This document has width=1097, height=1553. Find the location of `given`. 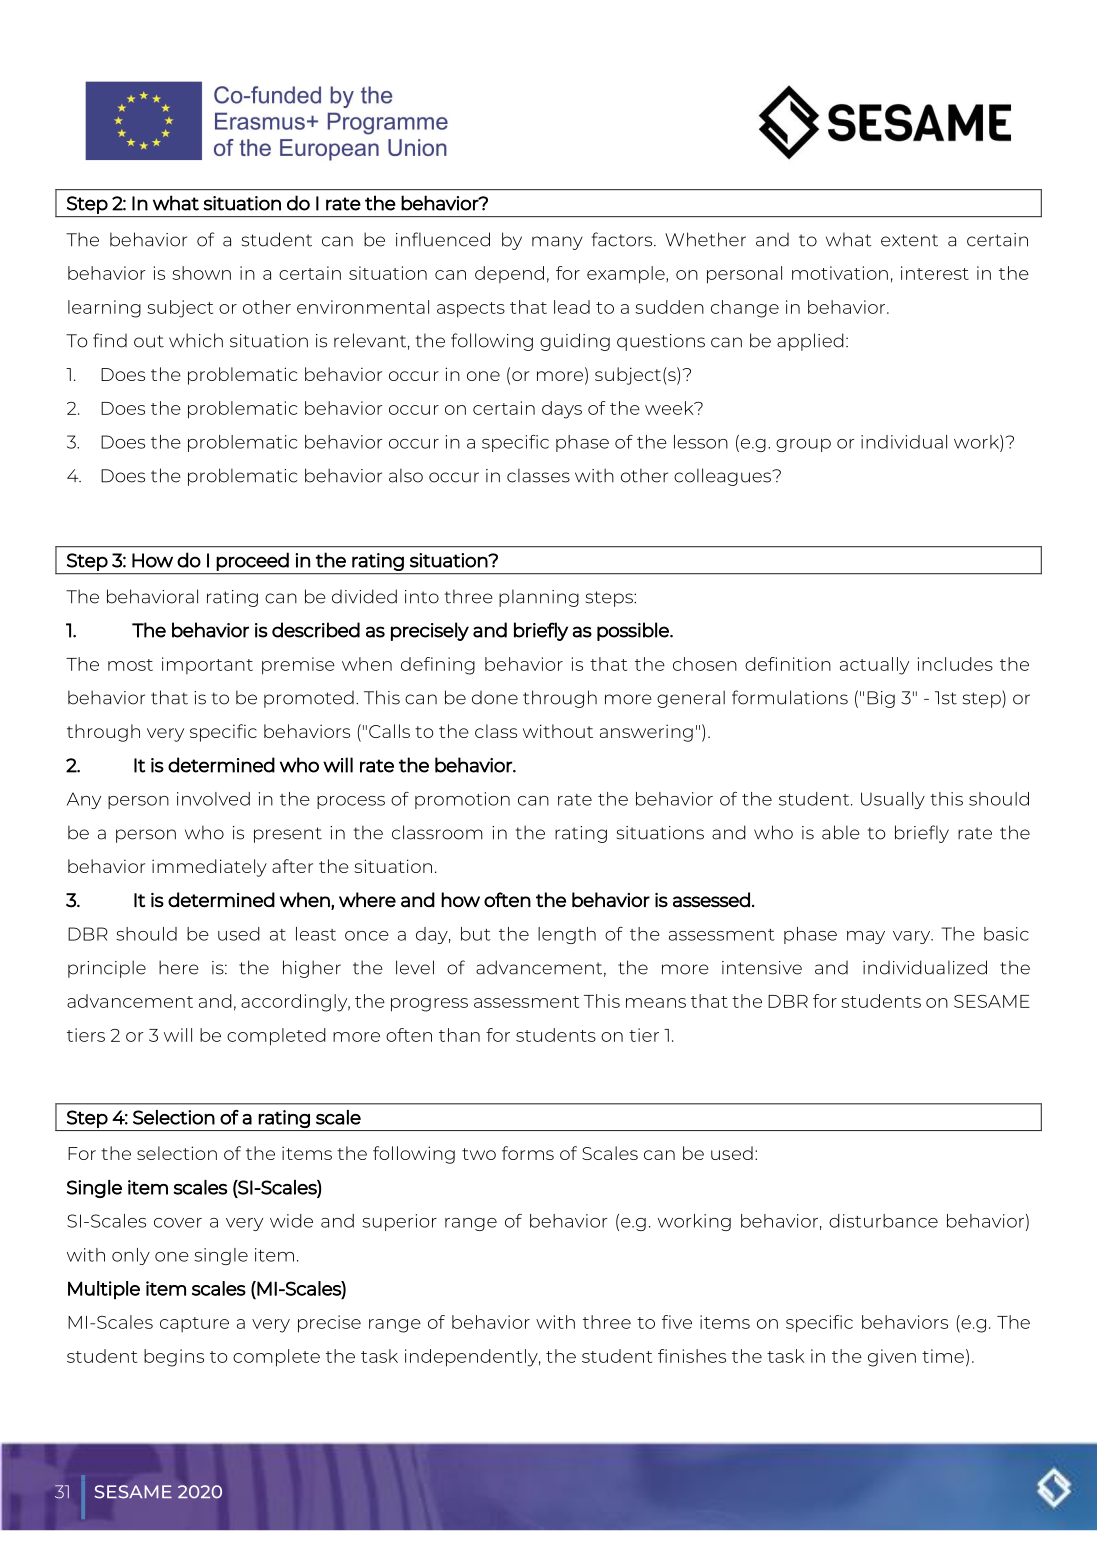

given is located at coordinates (892, 1358).
